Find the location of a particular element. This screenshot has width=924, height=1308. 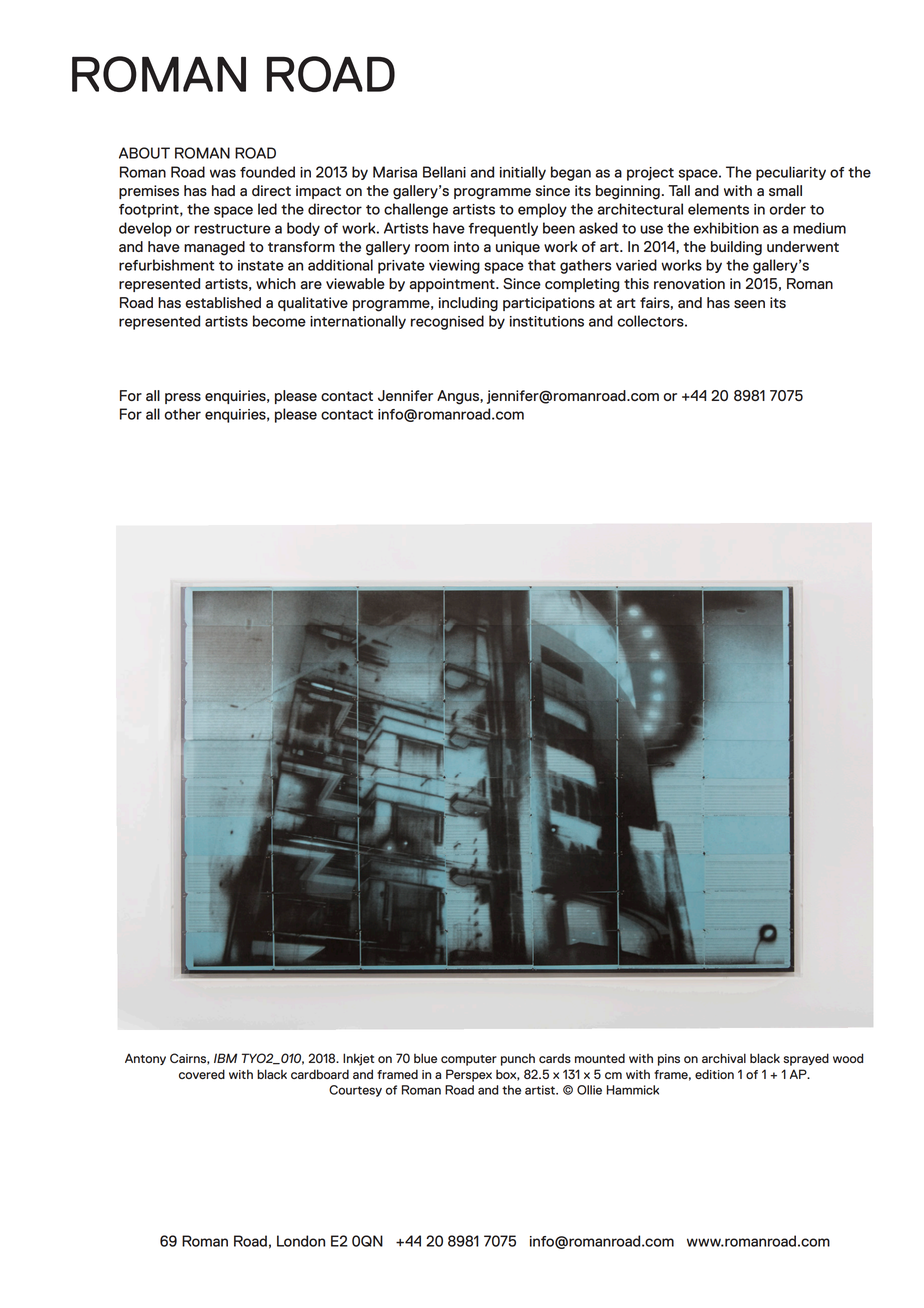

small is located at coordinates (785, 190).
